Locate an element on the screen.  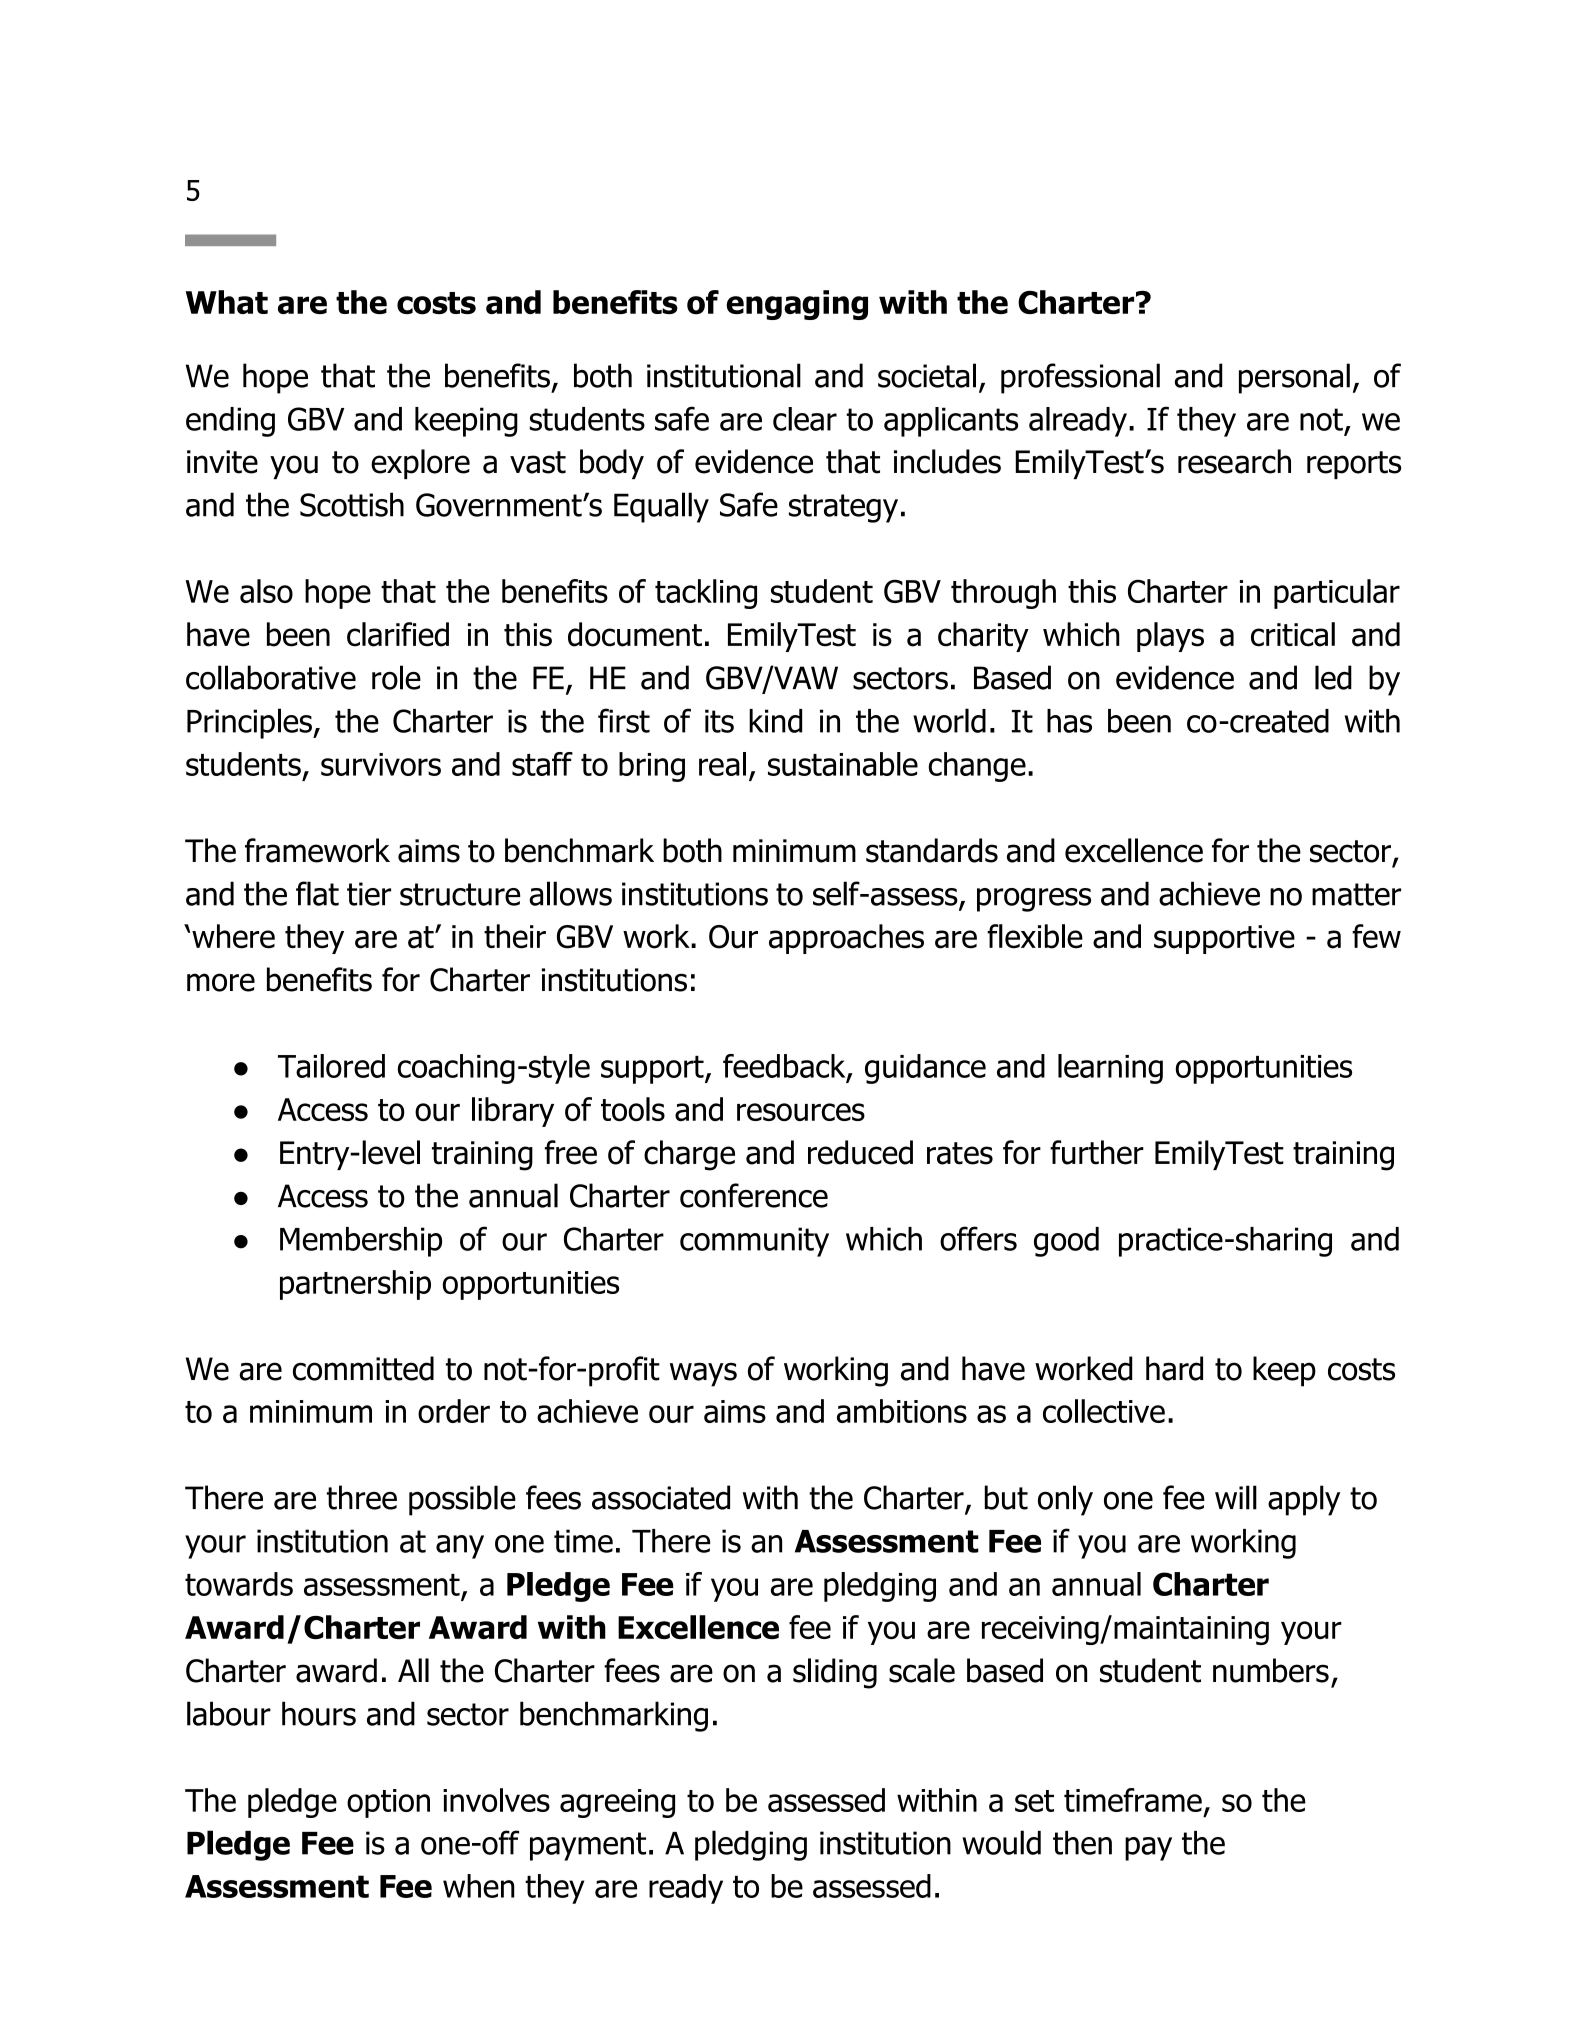
personal is located at coordinates (1294, 378).
